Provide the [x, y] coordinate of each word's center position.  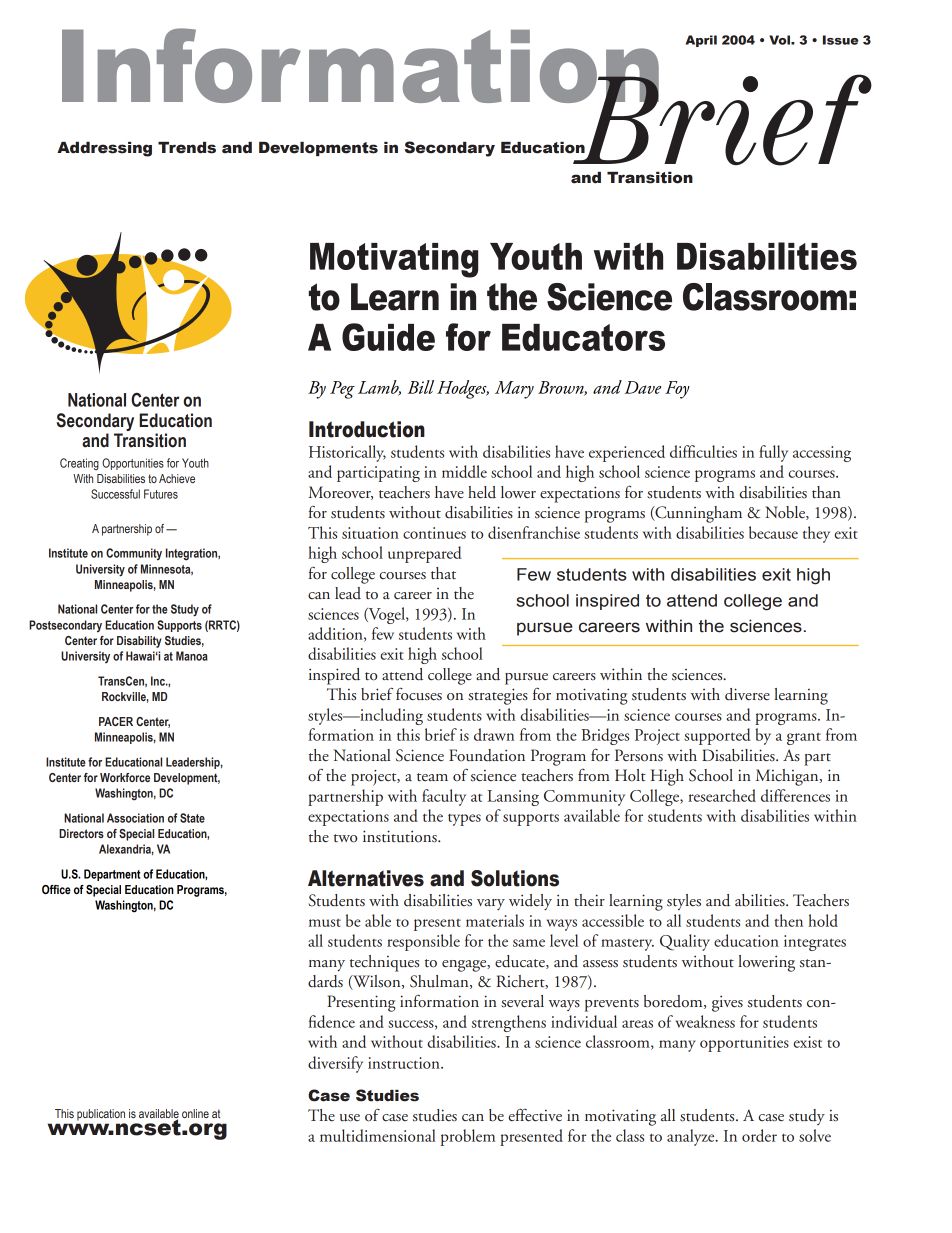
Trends [187, 148]
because [773, 532]
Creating [79, 464]
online [195, 1113]
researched [722, 795]
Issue [840, 40]
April [701, 41]
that [443, 573]
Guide [388, 337]
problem [468, 1137]
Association [135, 818]
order [759, 1135]
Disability [139, 642]
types [464, 820]
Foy [677, 390]
